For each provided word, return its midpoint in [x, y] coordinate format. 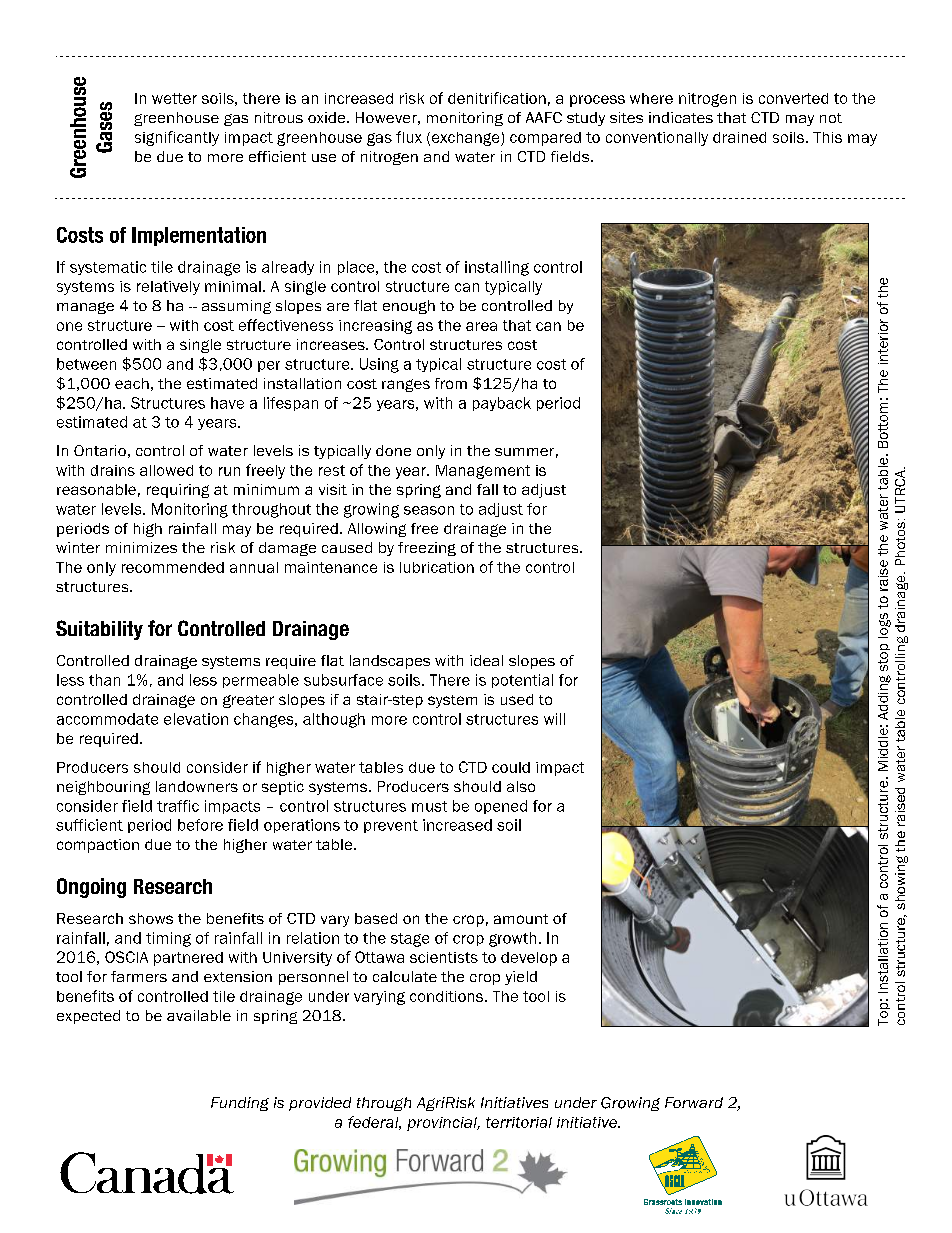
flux [409, 137]
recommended [173, 567]
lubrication [437, 567]
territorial [519, 1122]
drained [739, 137]
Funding [240, 1104]
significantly [177, 138]
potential [522, 681]
